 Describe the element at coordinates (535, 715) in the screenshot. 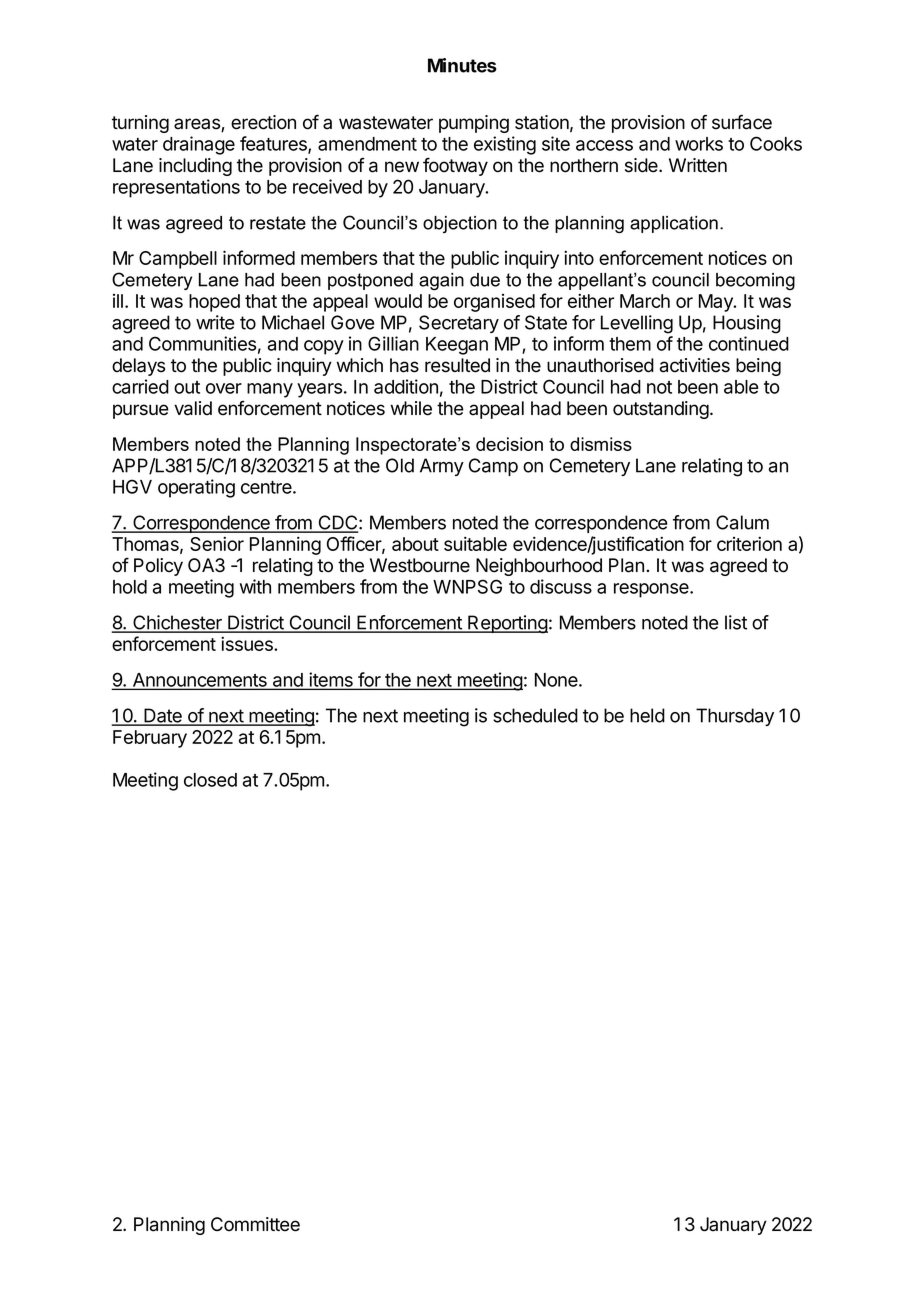

I see `scheduled` at that location.
